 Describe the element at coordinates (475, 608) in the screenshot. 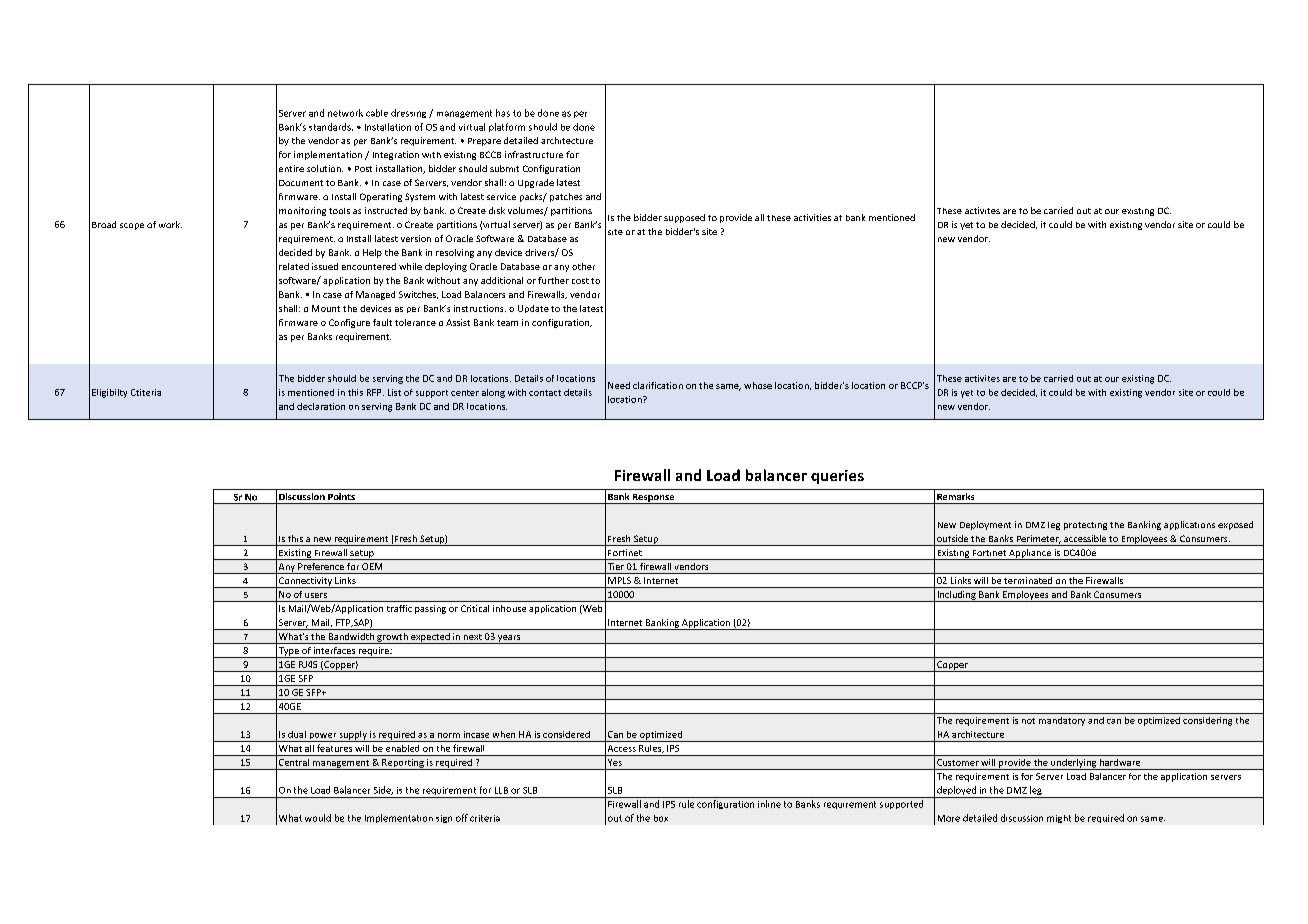

I see `Critical` at that location.
